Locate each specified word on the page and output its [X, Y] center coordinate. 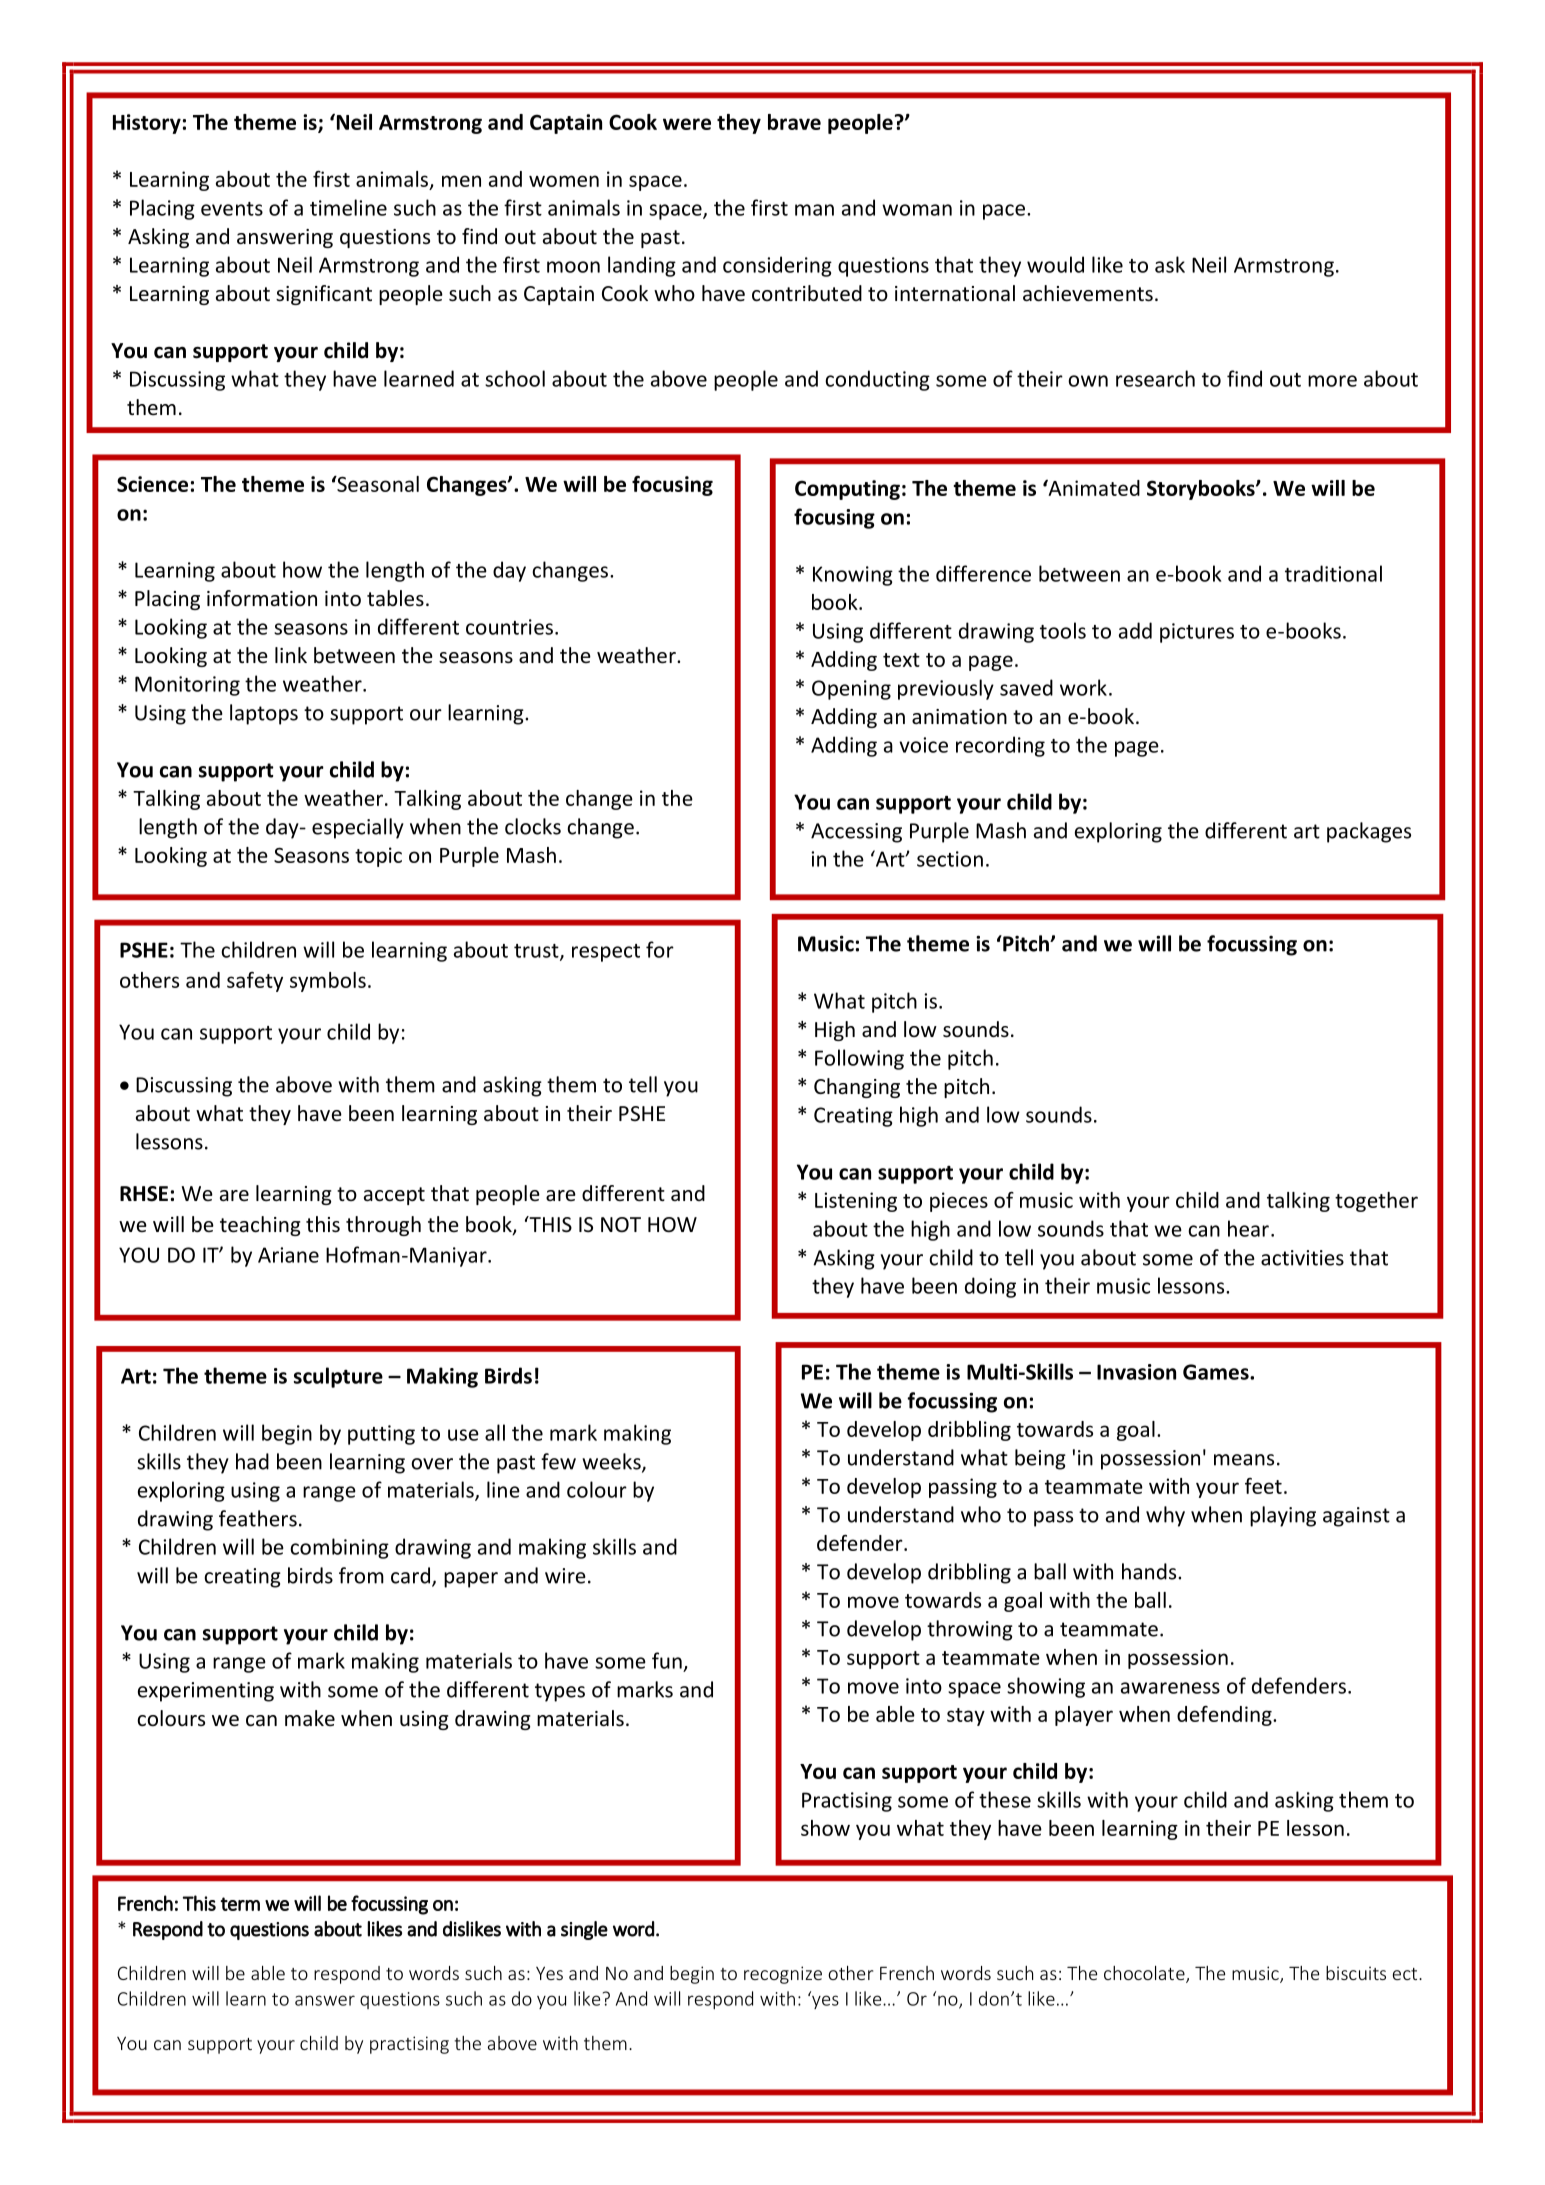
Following [859, 1059]
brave [794, 122]
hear [1248, 1228]
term [240, 1904]
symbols [328, 982]
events [232, 209]
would [1055, 264]
